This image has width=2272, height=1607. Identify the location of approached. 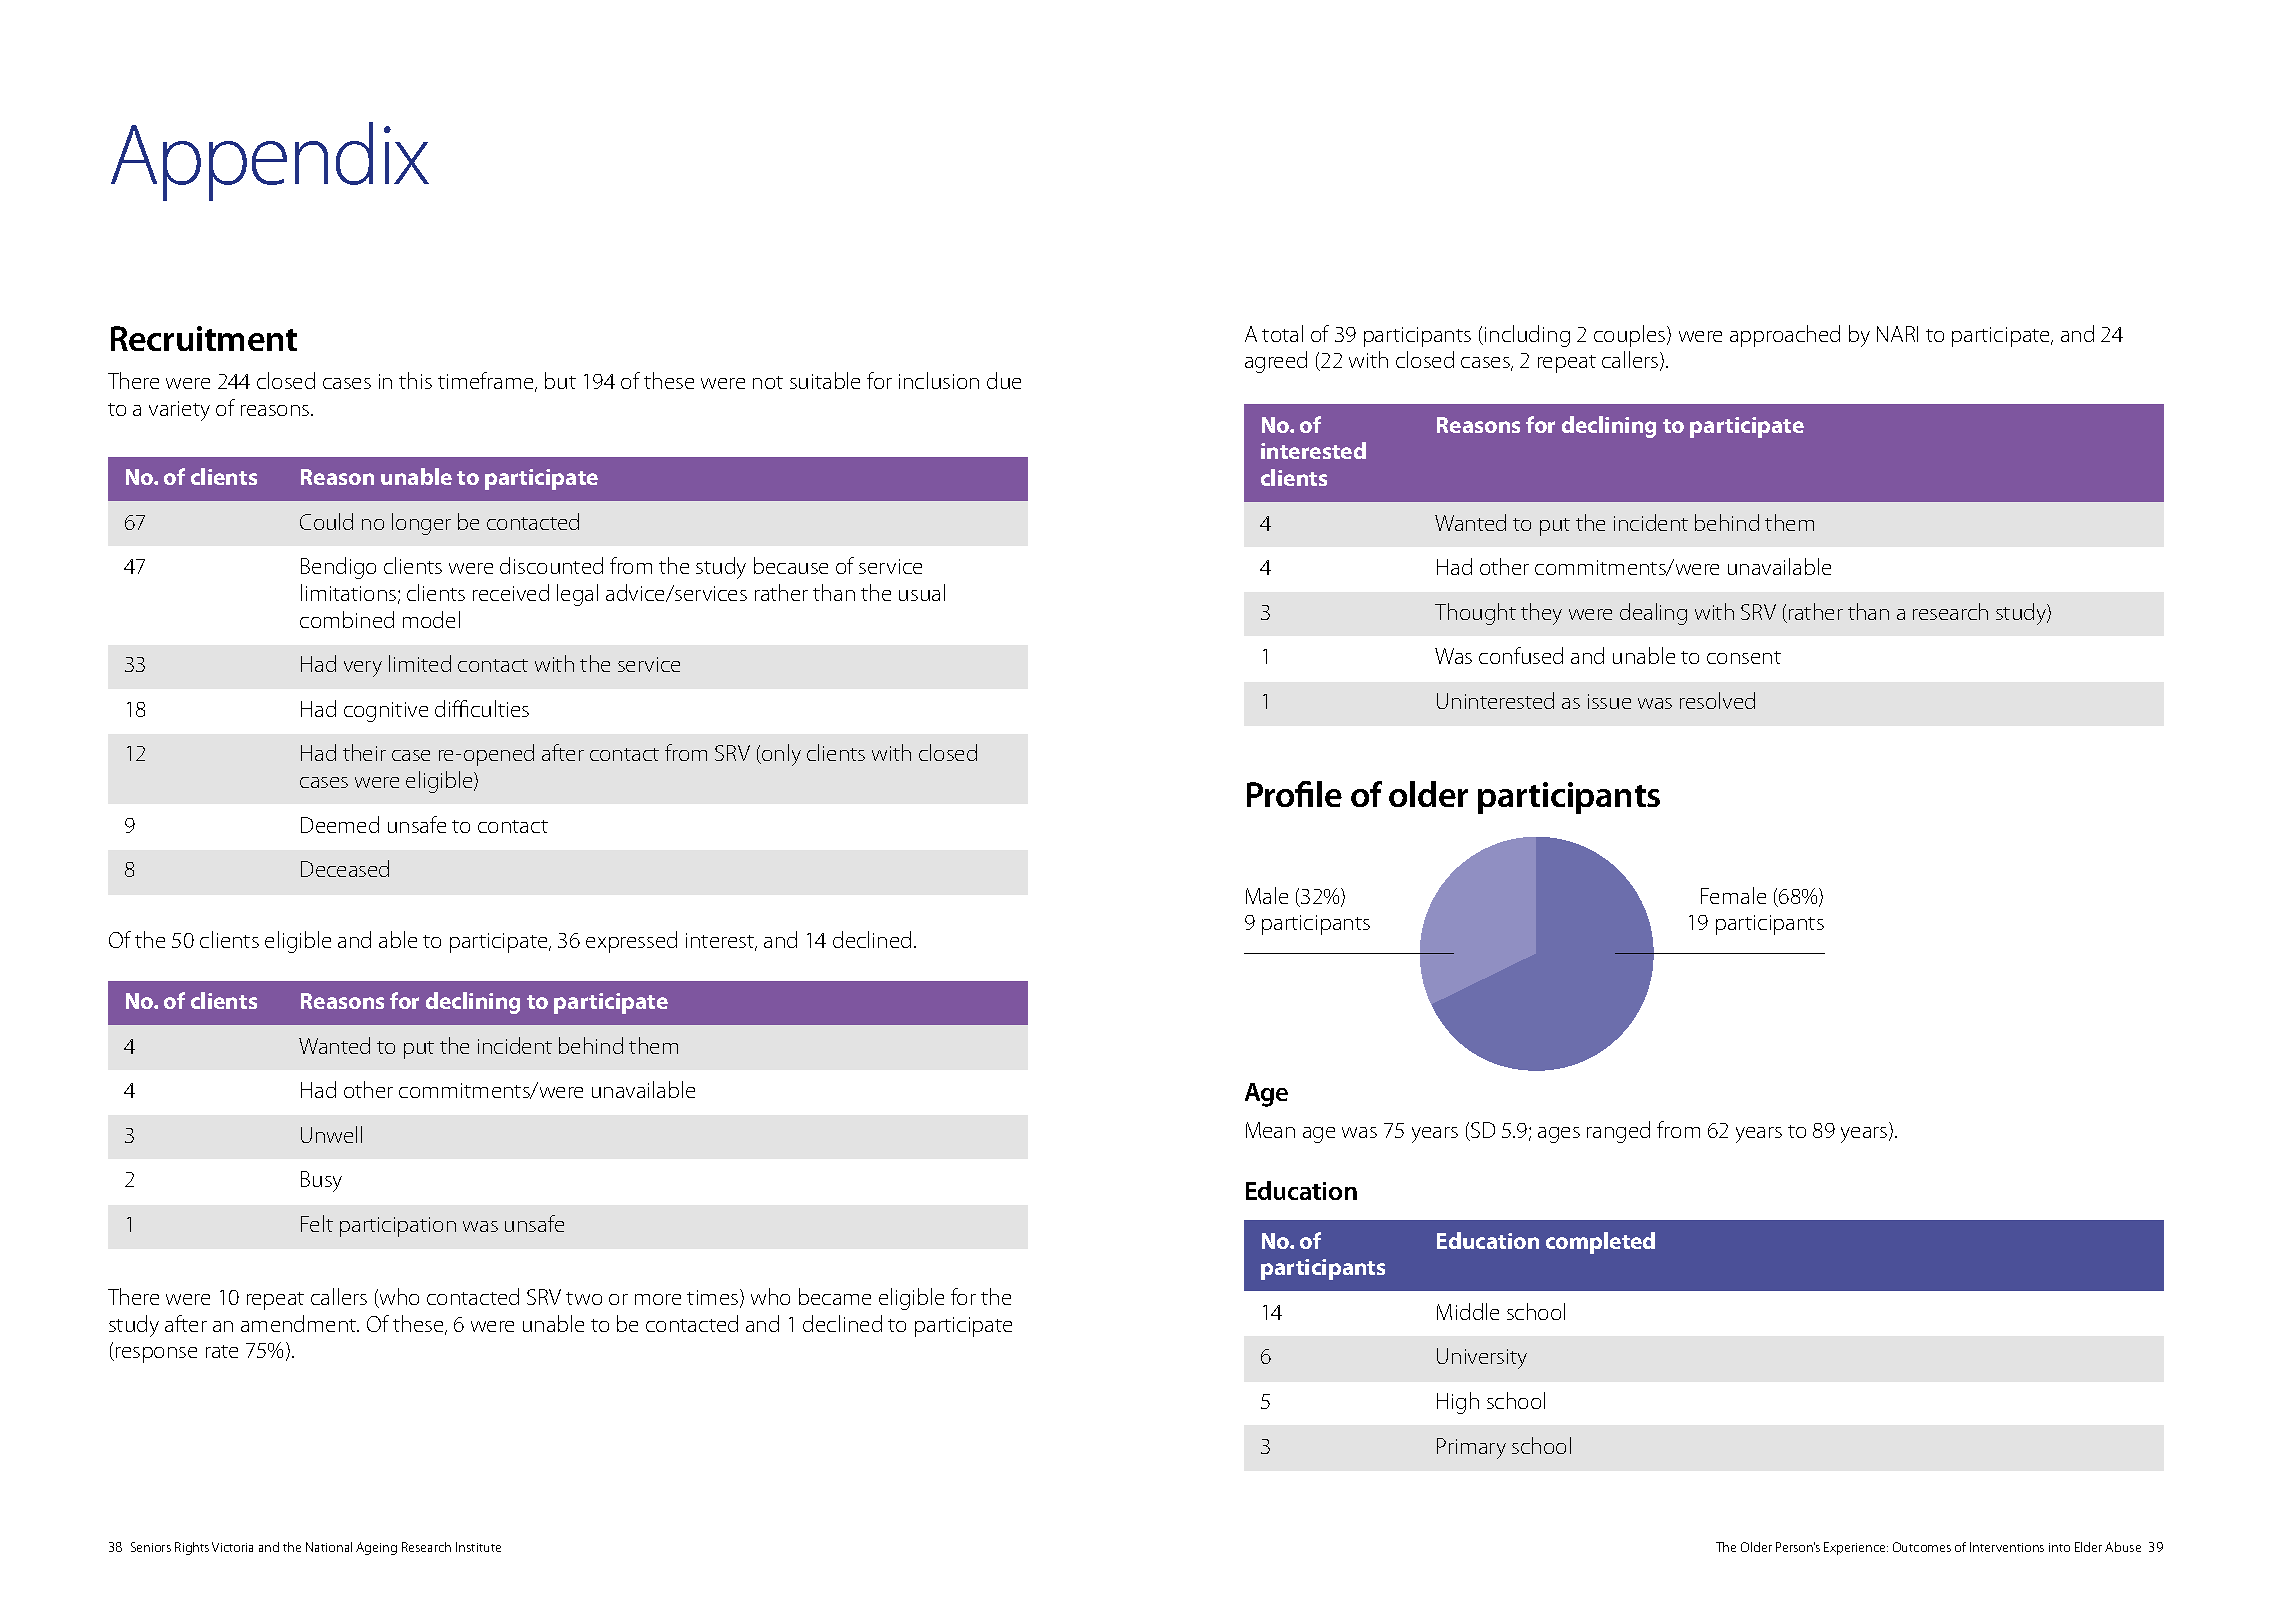
(1785, 336).
